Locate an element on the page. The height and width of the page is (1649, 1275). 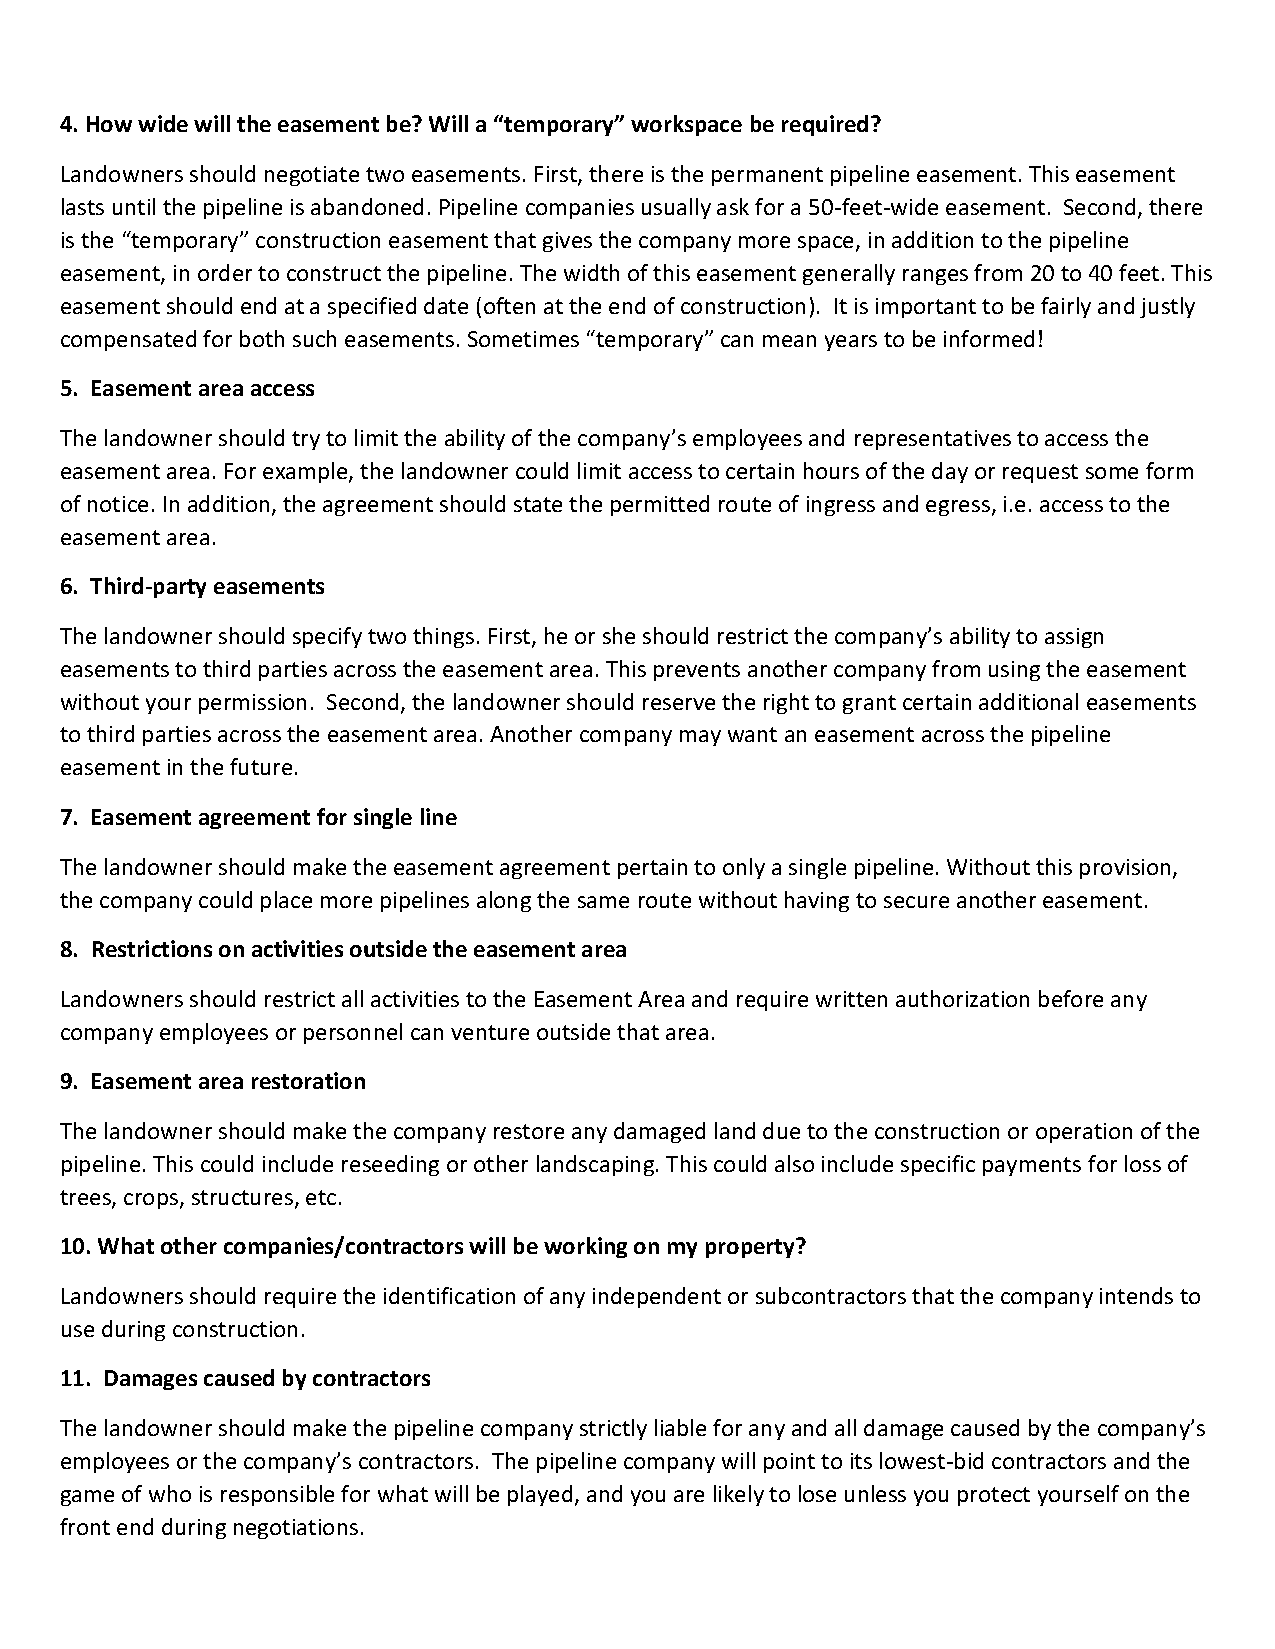
same is located at coordinates (603, 902).
